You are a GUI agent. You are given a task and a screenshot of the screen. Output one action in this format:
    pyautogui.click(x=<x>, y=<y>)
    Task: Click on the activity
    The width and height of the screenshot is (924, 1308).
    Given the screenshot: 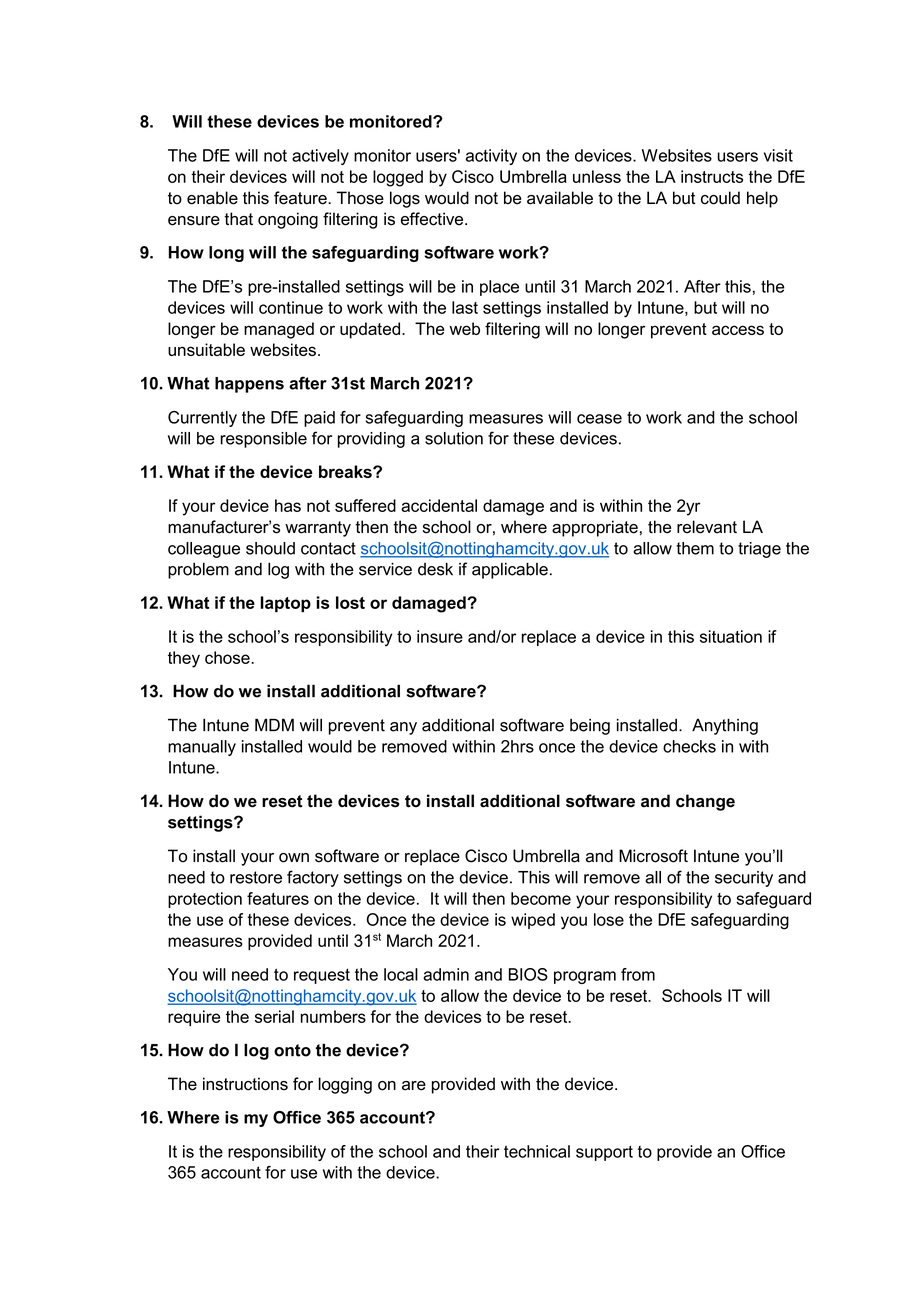 What is the action you would take?
    pyautogui.click(x=491, y=157)
